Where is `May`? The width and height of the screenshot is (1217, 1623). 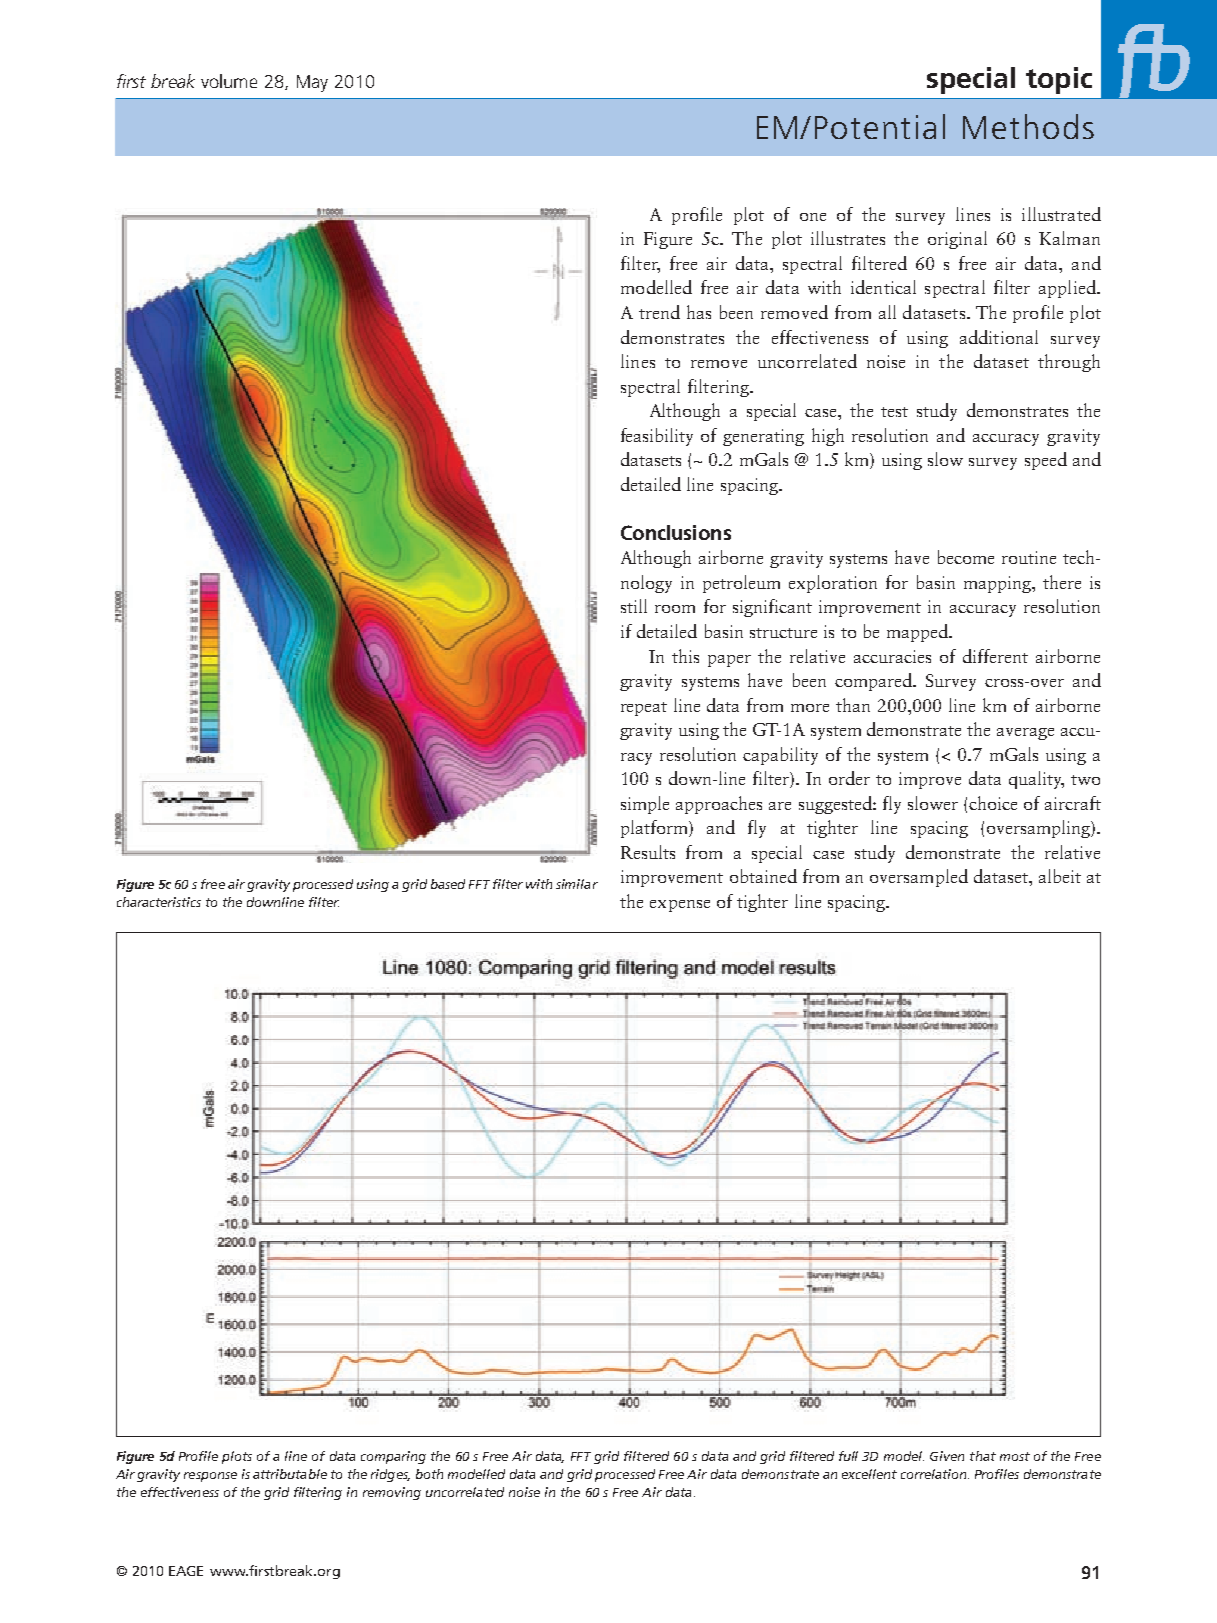
May is located at coordinates (312, 83).
